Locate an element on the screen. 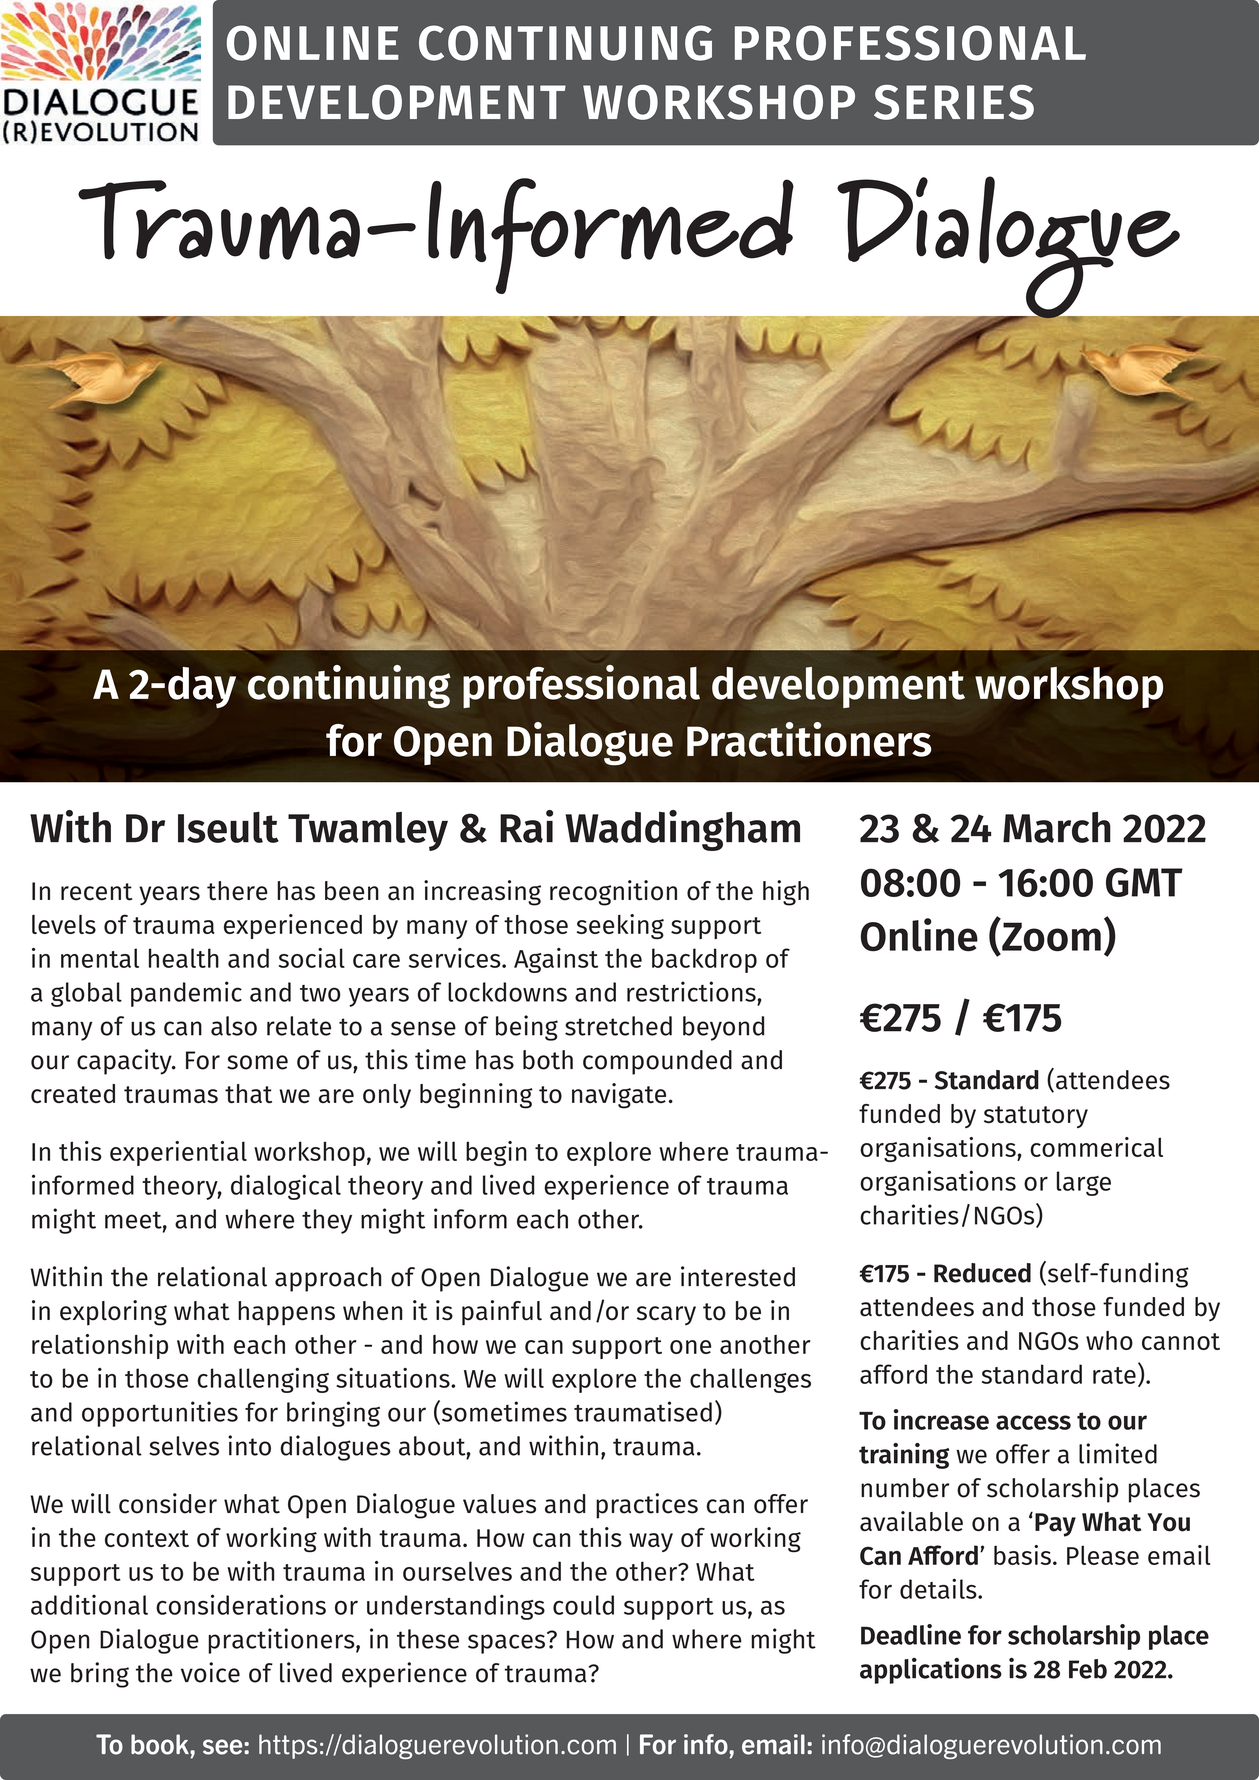  recognition is located at coordinates (613, 893).
